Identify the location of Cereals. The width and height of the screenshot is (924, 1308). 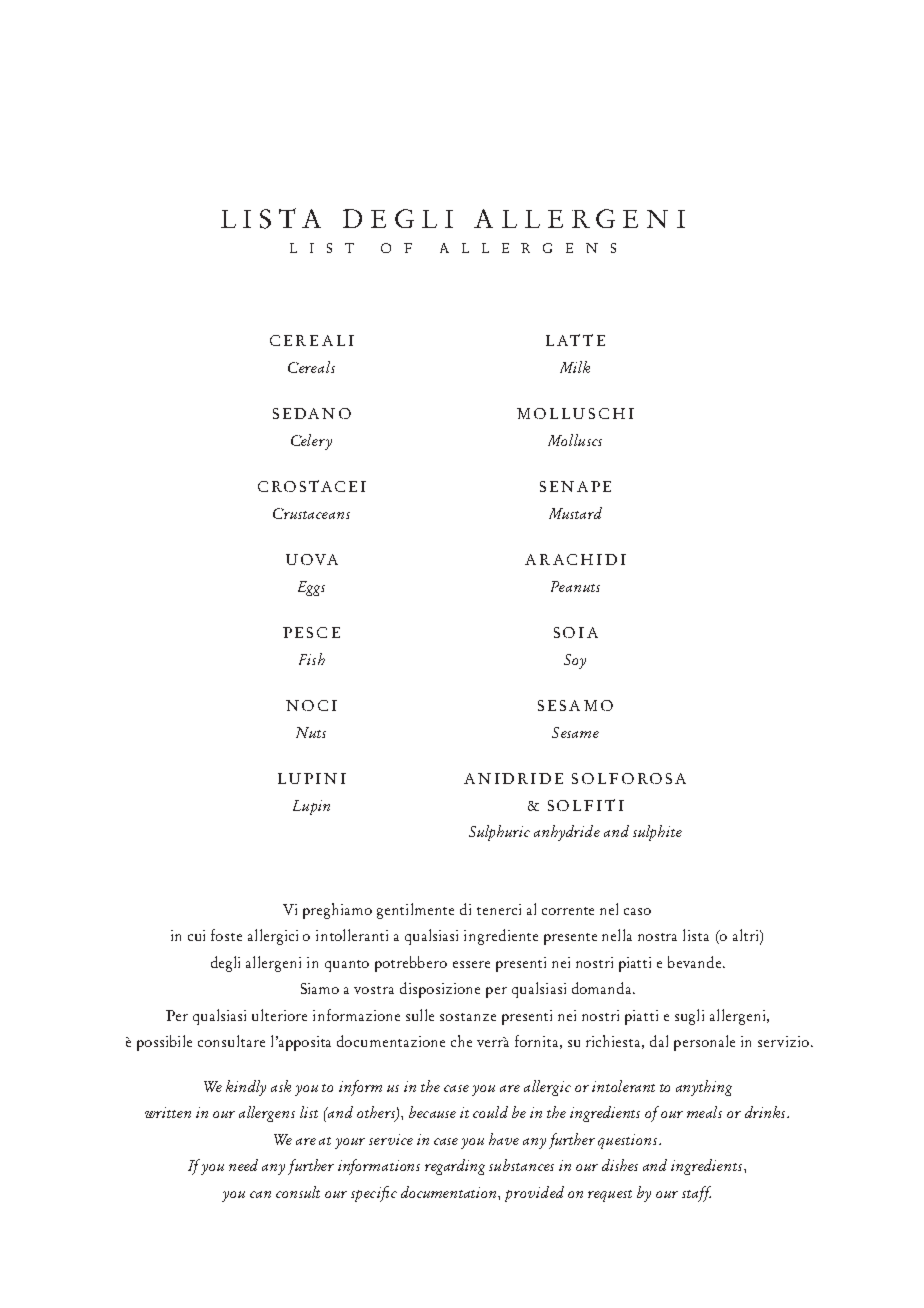
(311, 367).
